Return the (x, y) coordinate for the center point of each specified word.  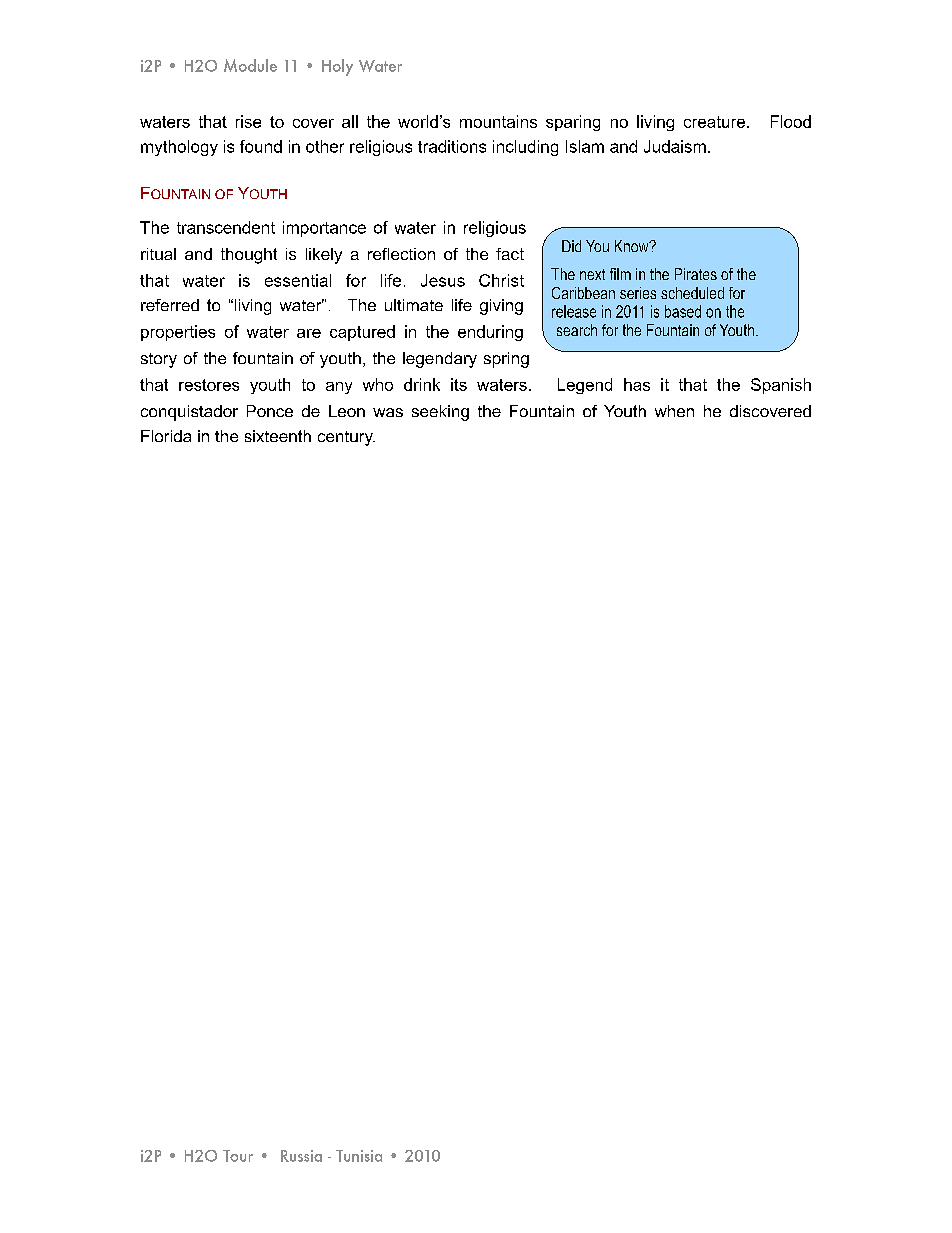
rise (248, 121)
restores (209, 385)
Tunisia (359, 1156)
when (674, 411)
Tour (238, 1156)
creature (716, 122)
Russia (301, 1156)
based (683, 311)
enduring (490, 333)
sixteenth (278, 436)
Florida (166, 436)
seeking (440, 413)
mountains (498, 121)
